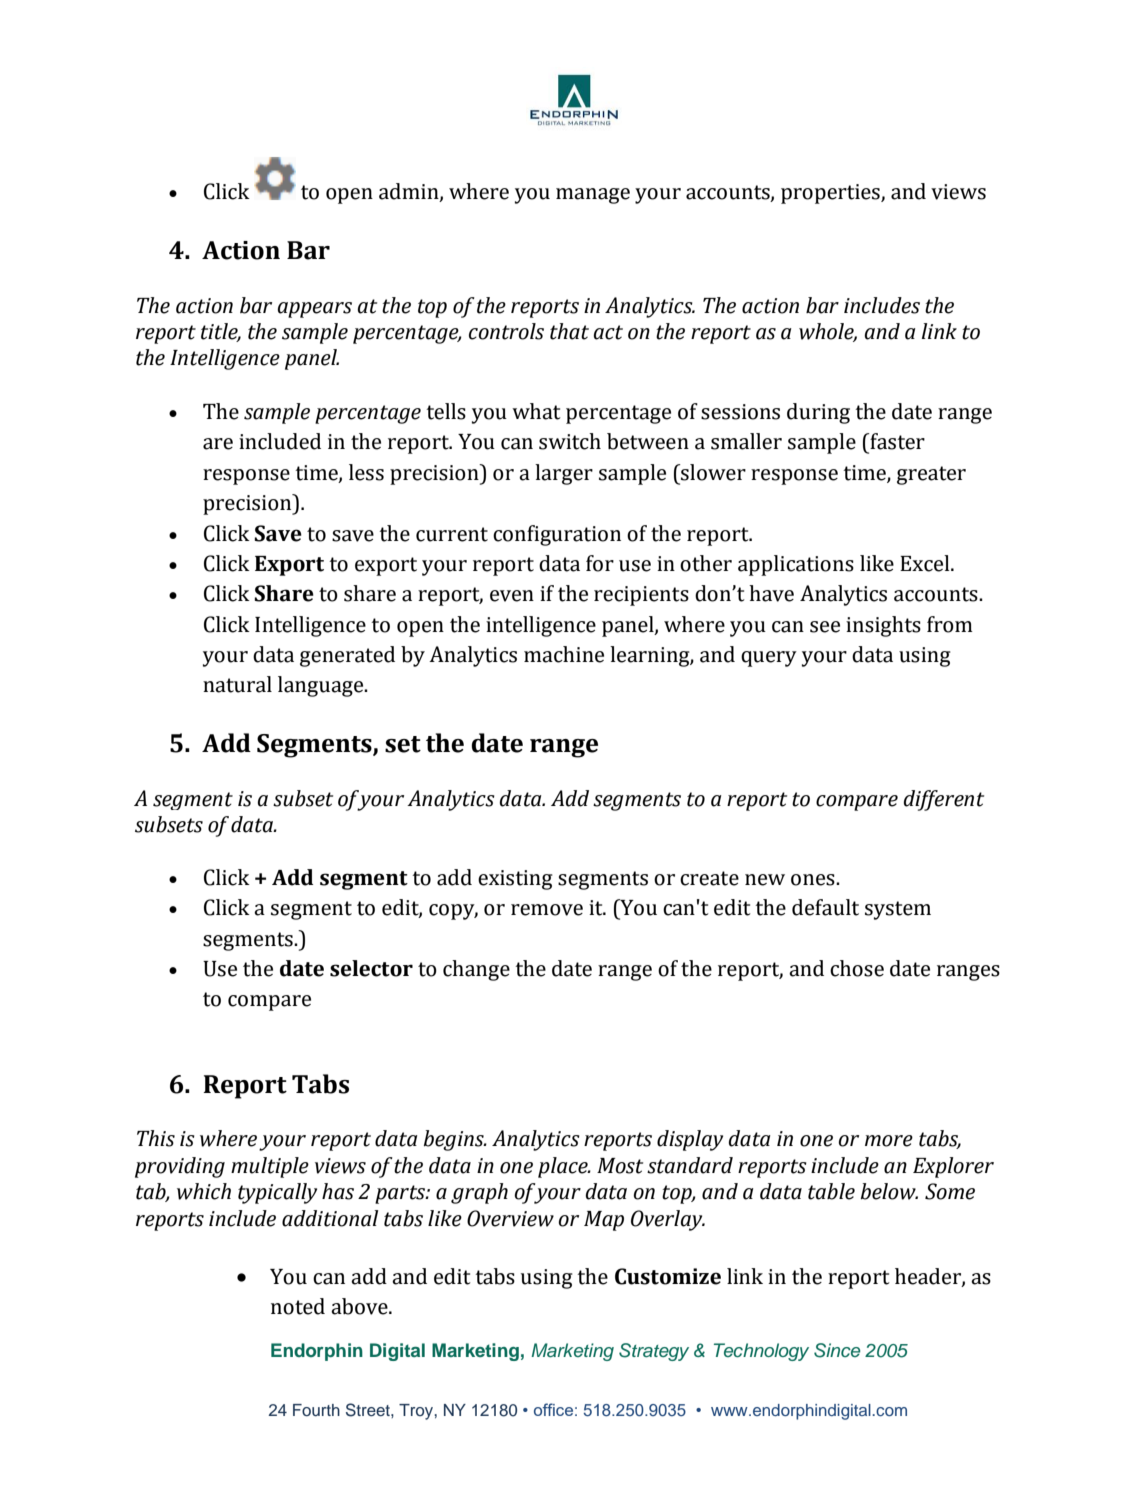 This document has width=1148, height=1486. Describe the element at coordinates (831, 194) in the document. I see `properties` at that location.
